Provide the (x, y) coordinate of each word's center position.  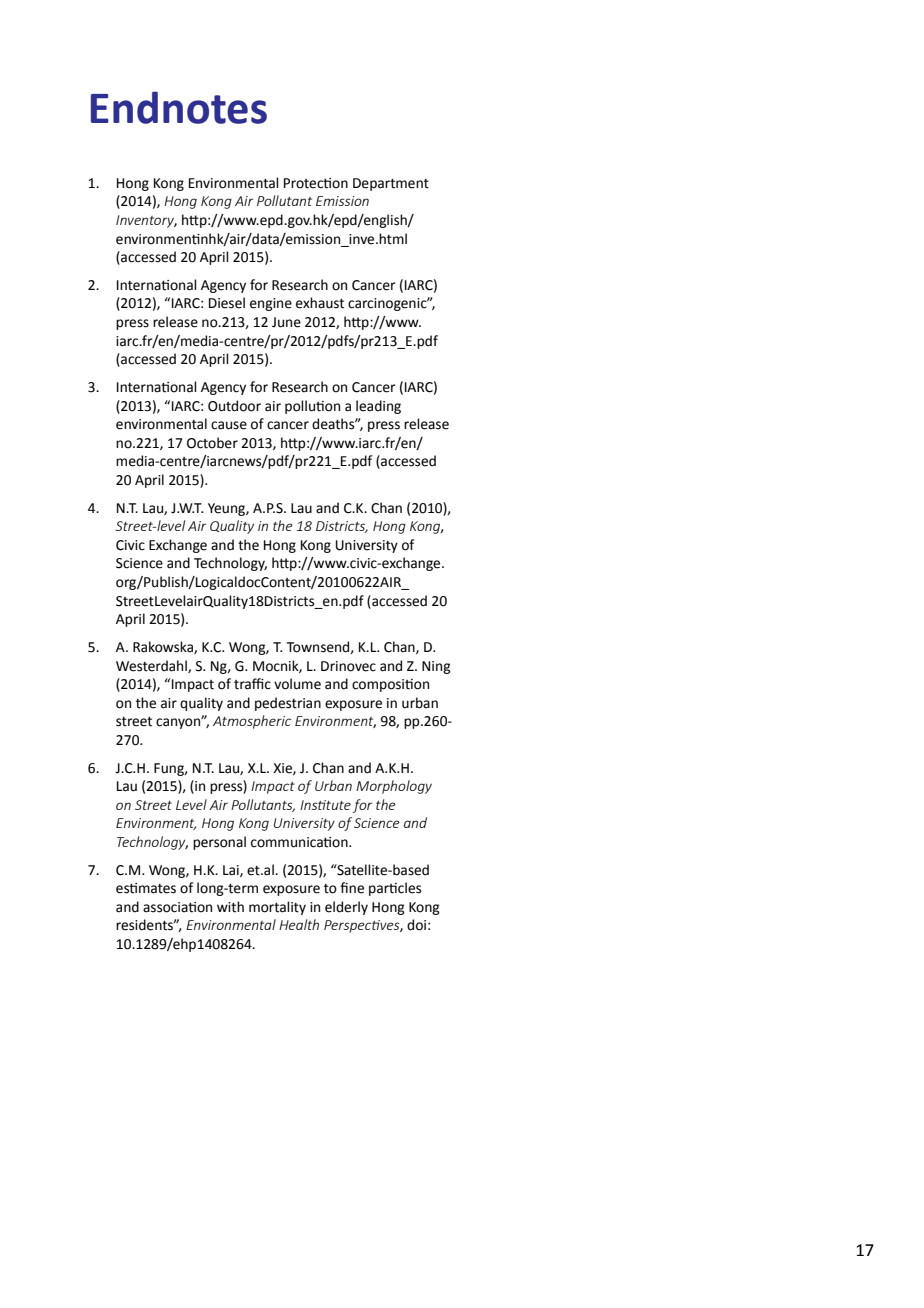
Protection (316, 183)
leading (378, 407)
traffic (252, 684)
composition (390, 685)
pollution (312, 407)
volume (297, 684)
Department (391, 184)
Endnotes (179, 107)
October (212, 443)
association (177, 907)
